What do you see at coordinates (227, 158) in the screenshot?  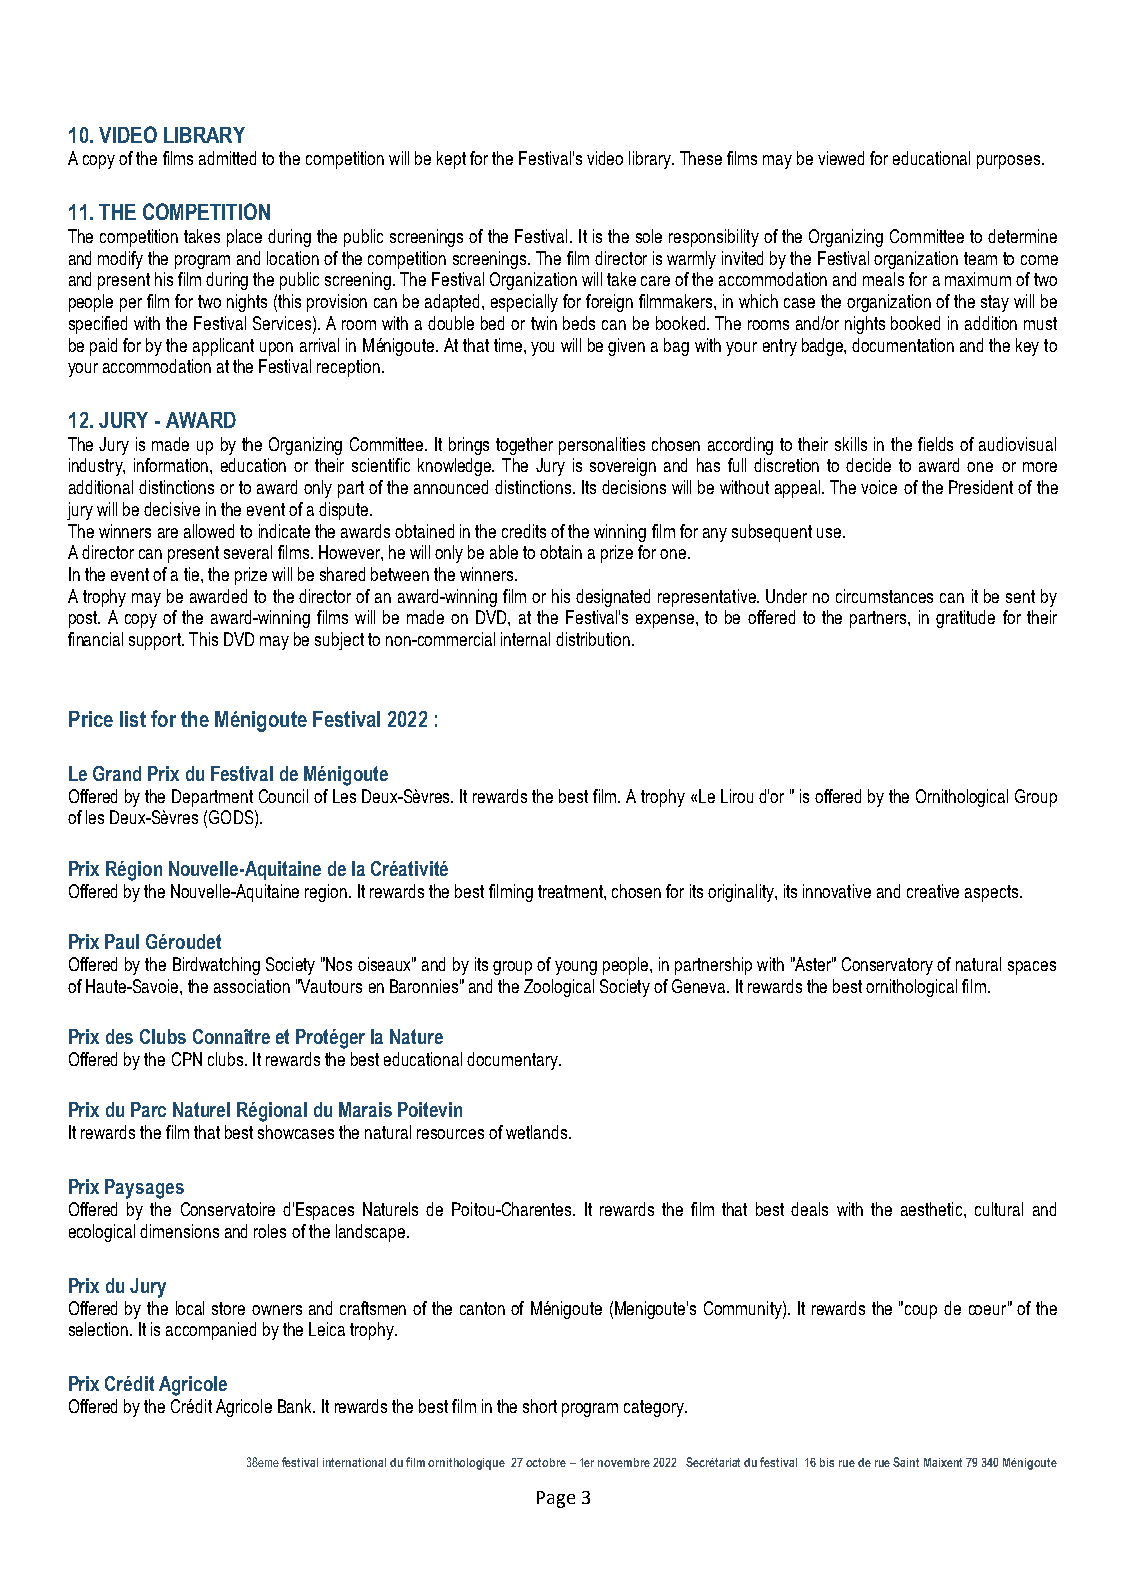 I see `admitted` at bounding box center [227, 158].
